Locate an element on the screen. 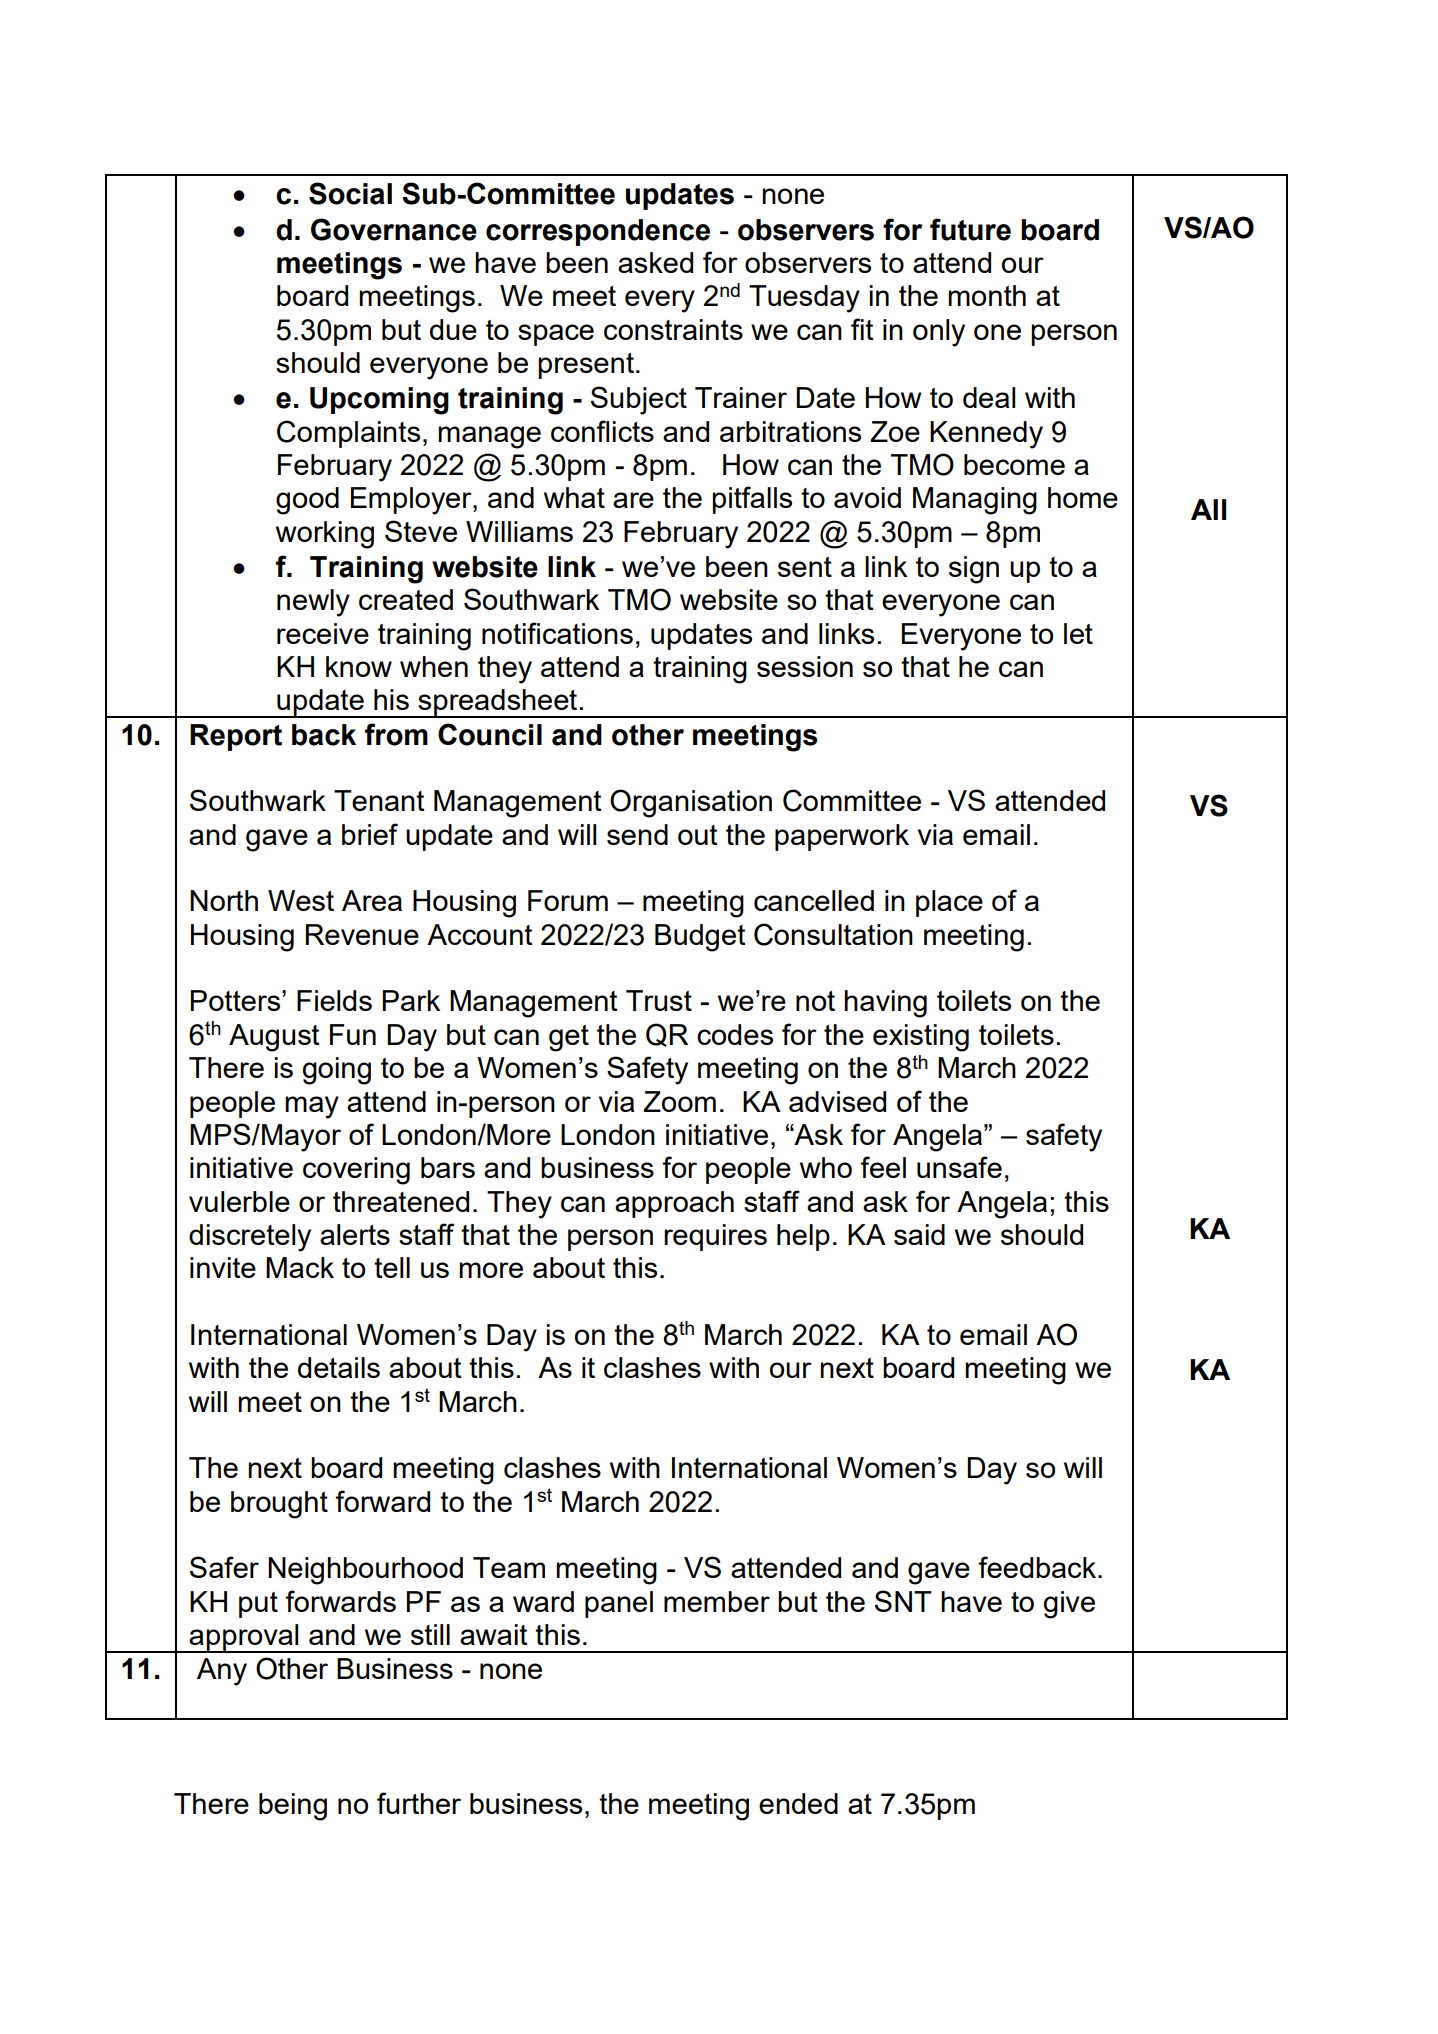  being is located at coordinates (293, 1807).
